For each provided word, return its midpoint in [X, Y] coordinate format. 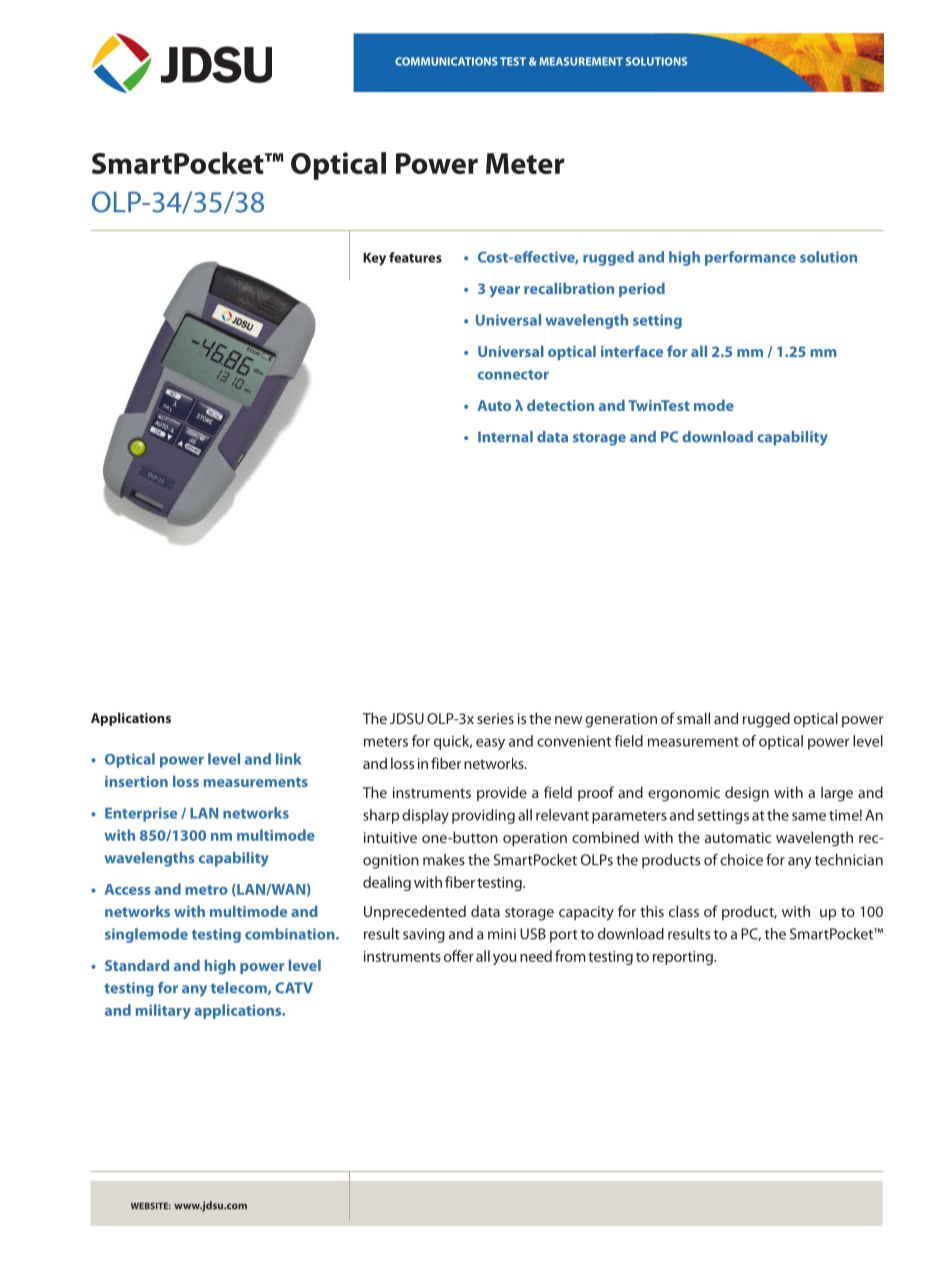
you [504, 959]
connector [513, 375]
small [693, 718]
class [684, 911]
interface [632, 351]
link [289, 759]
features [415, 257]
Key [374, 259]
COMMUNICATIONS [446, 61]
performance [750, 258]
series [495, 718]
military [163, 1011]
